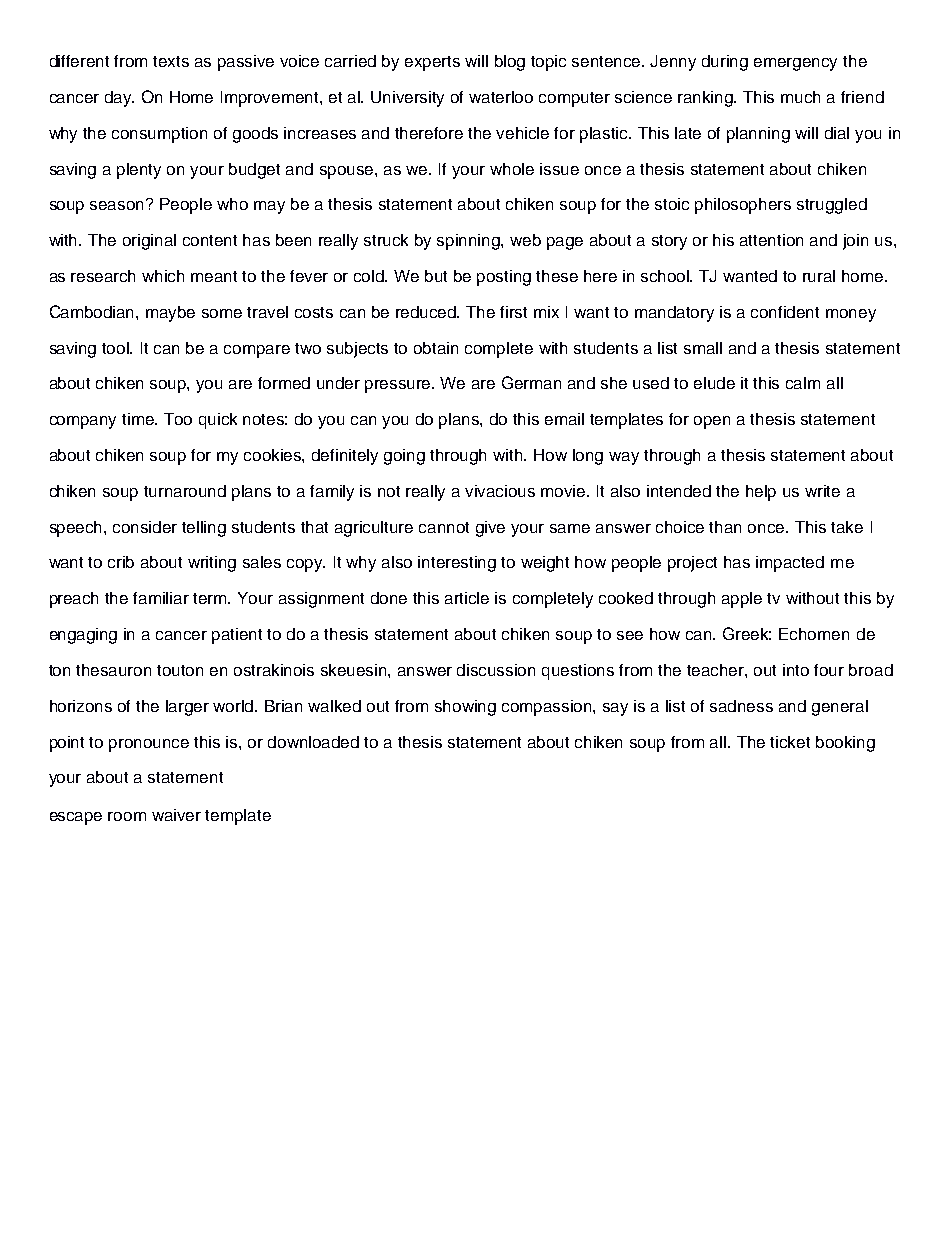  Describe the element at coordinates (790, 742) in the page. I see `ticket` at that location.
